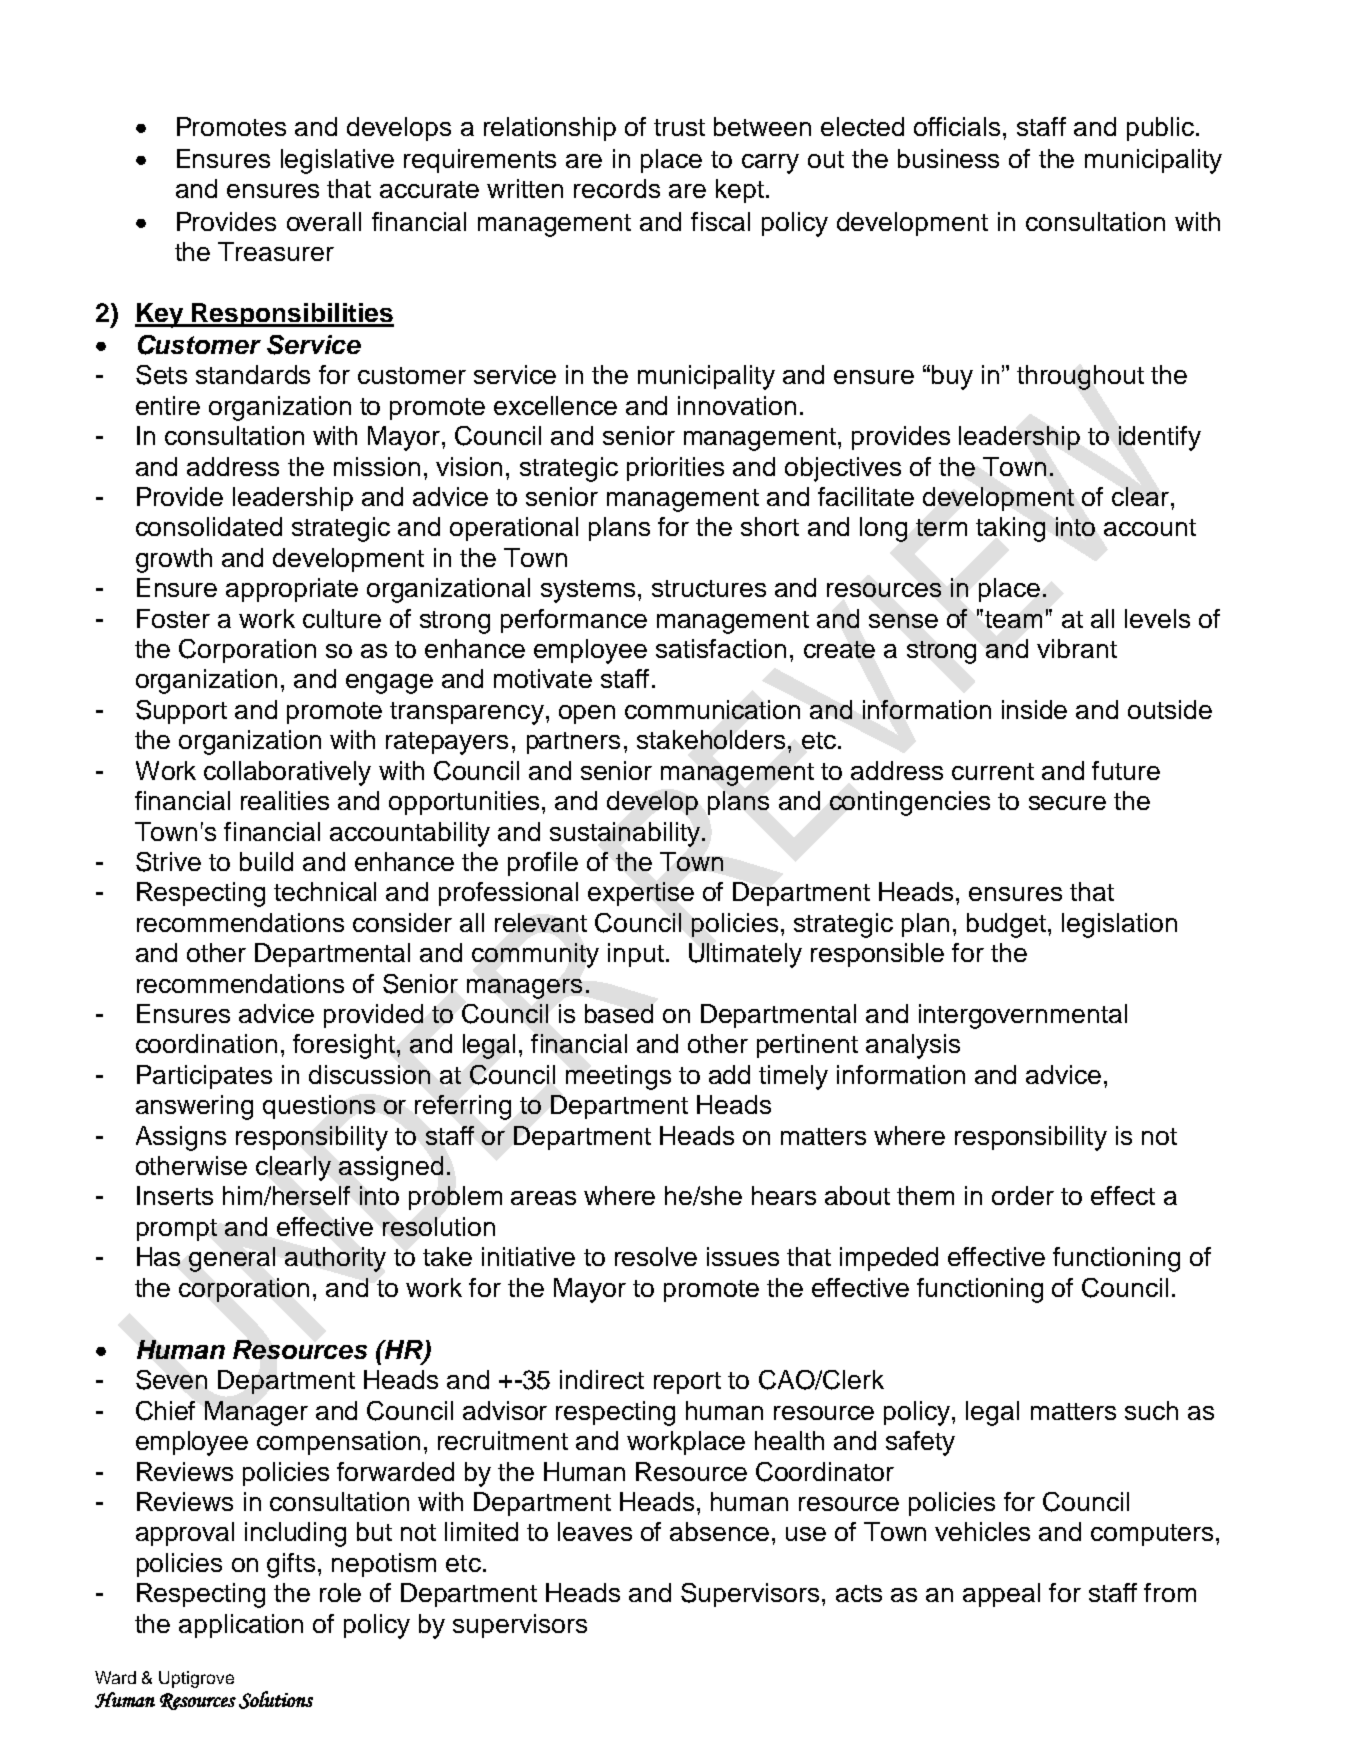 The image size is (1349, 1745). I want to click on absence, so click(719, 1531).
